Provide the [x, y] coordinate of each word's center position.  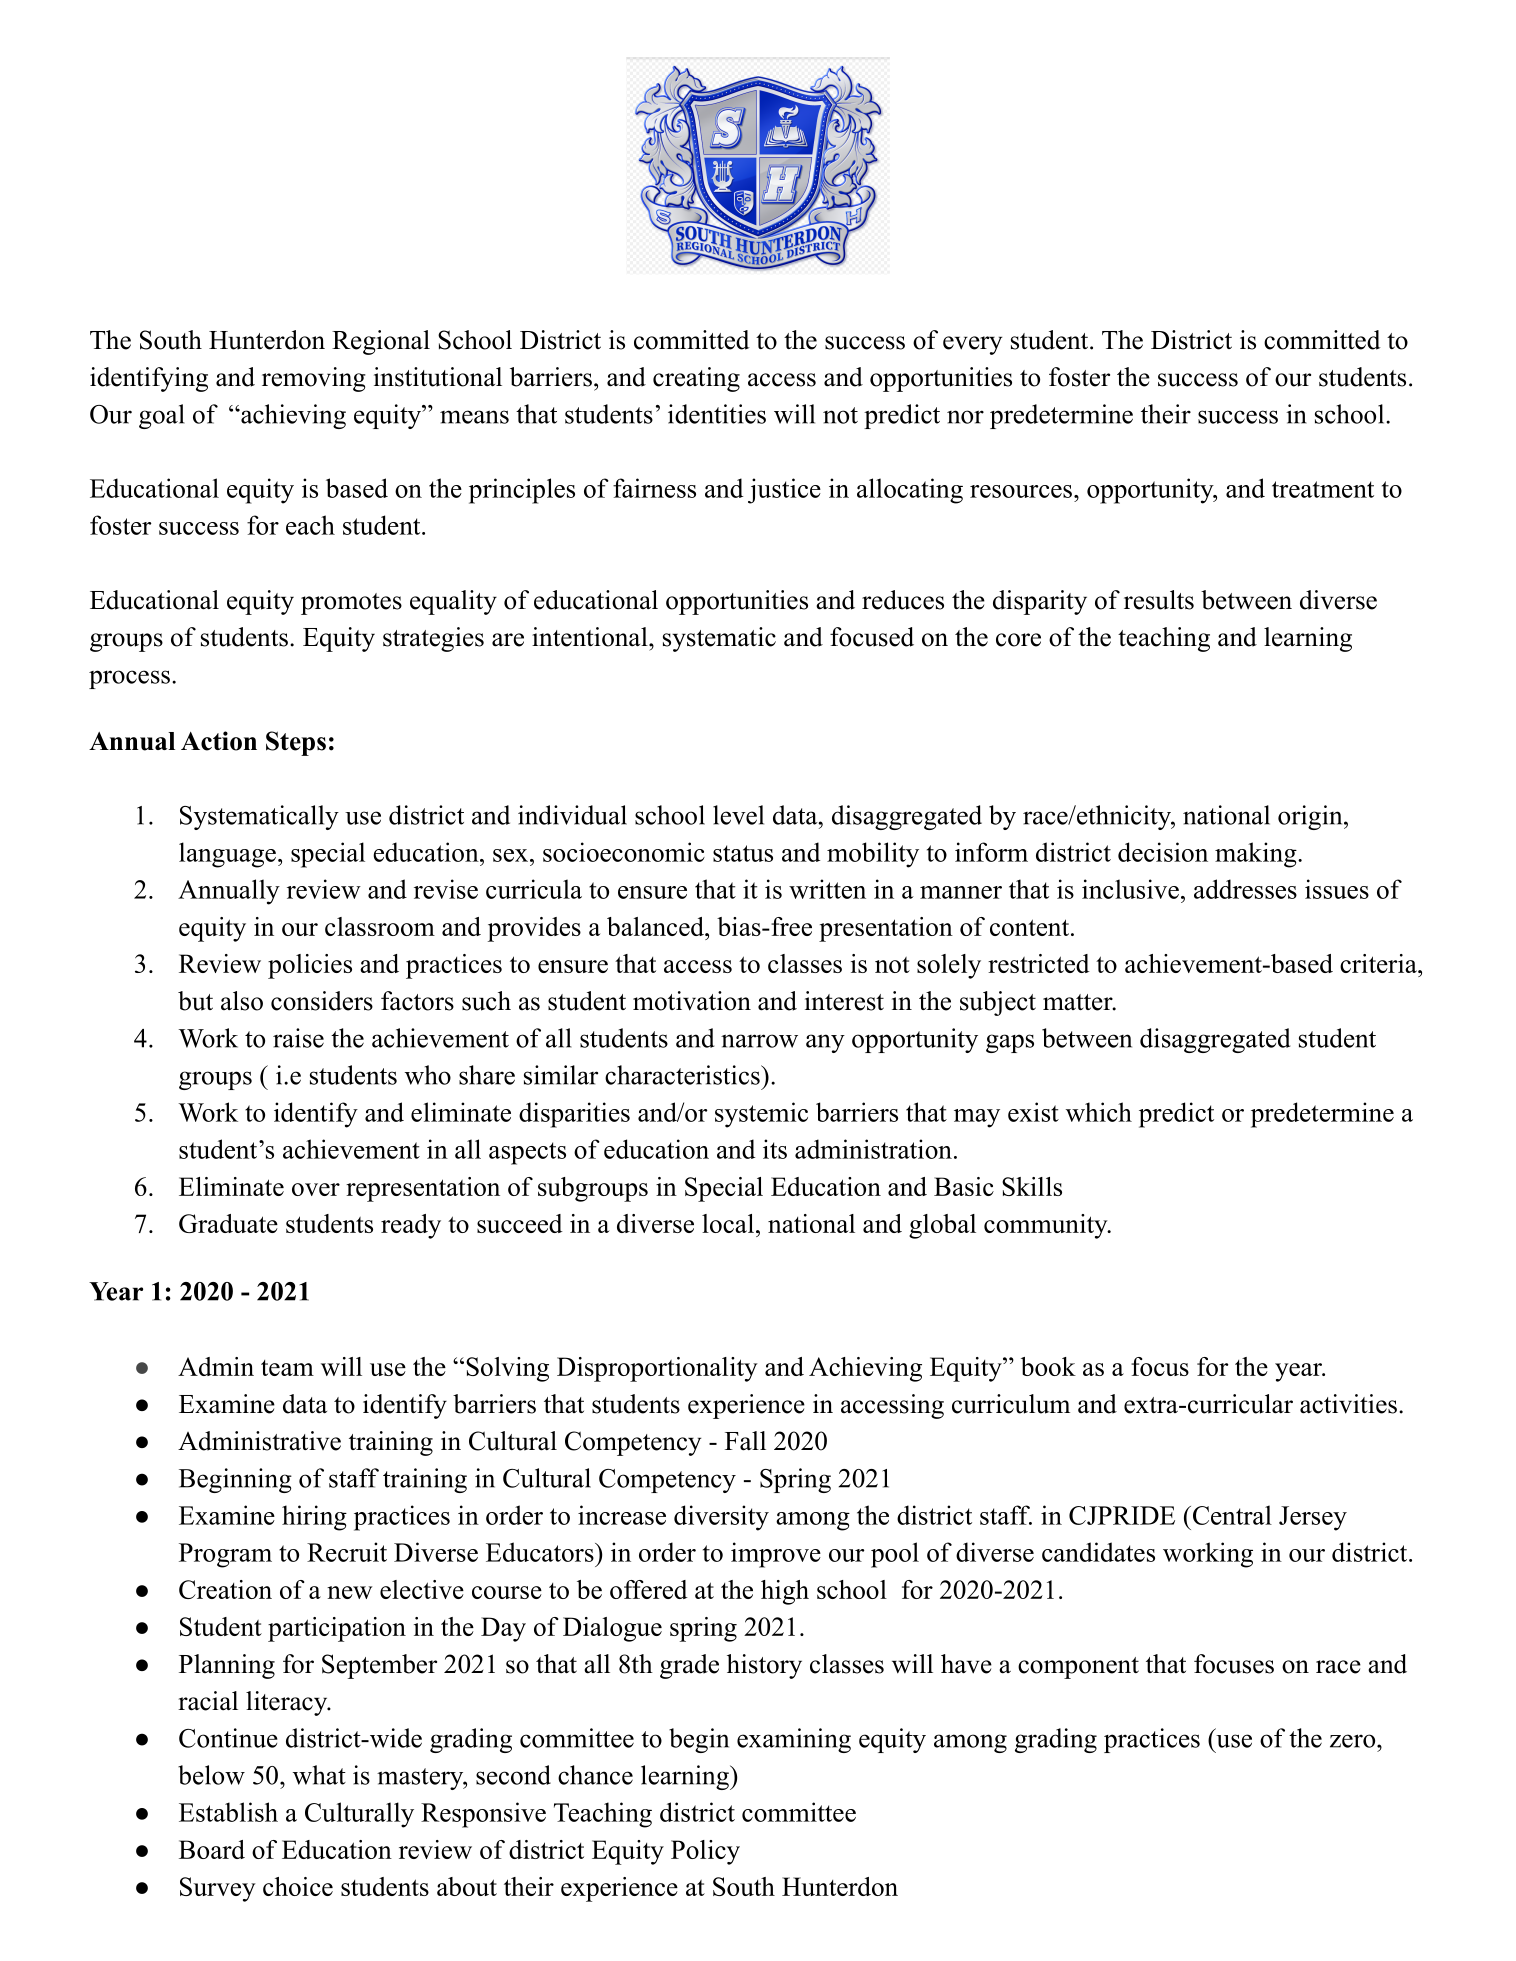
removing [314, 379]
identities [717, 414]
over [316, 1189]
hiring [314, 1518]
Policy [705, 1852]
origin [1311, 817]
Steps [296, 743]
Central [1231, 1515]
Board [212, 1849]
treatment [1323, 489]
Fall [745, 1441]
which [1099, 1112]
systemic [761, 1115]
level [738, 815]
